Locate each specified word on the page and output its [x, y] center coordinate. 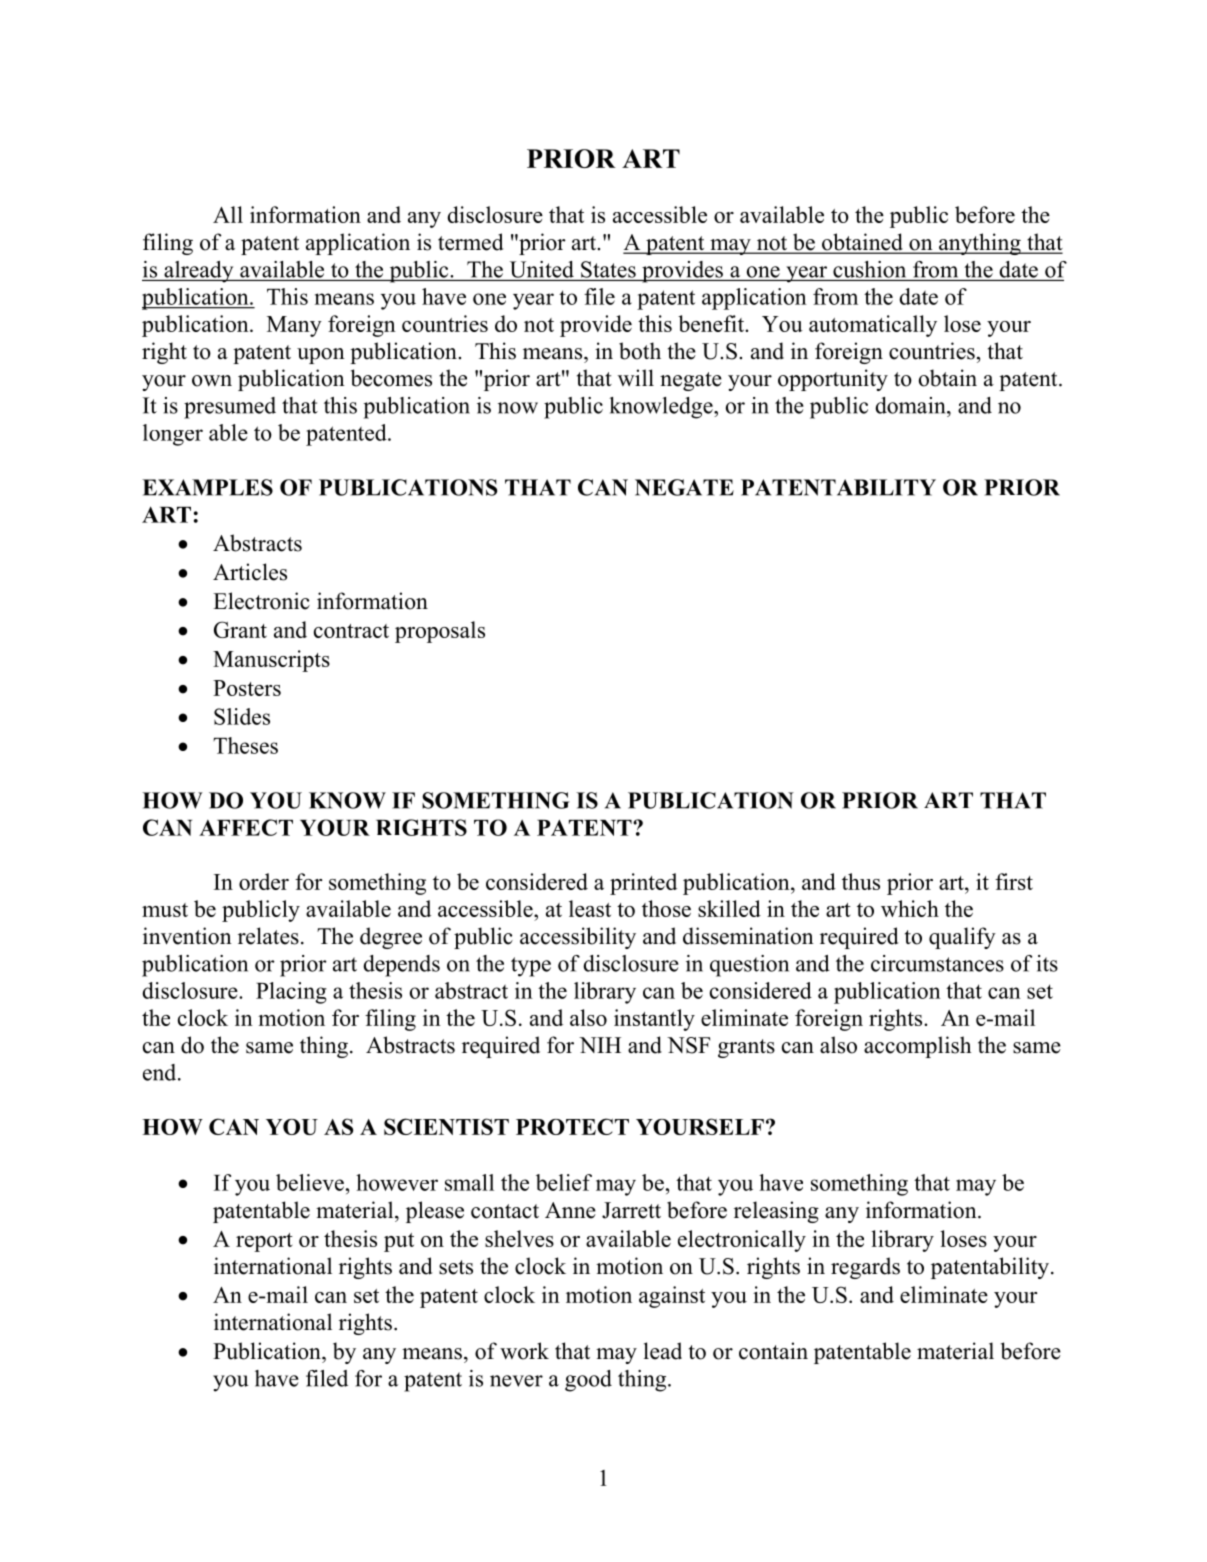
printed [643, 884]
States [608, 269]
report [264, 1242]
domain [911, 405]
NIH [600, 1045]
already [199, 272]
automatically [873, 326]
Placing [291, 993]
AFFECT [246, 827]
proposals [440, 632]
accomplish [917, 1047]
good [588, 1381]
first [1014, 881]
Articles [250, 572]
